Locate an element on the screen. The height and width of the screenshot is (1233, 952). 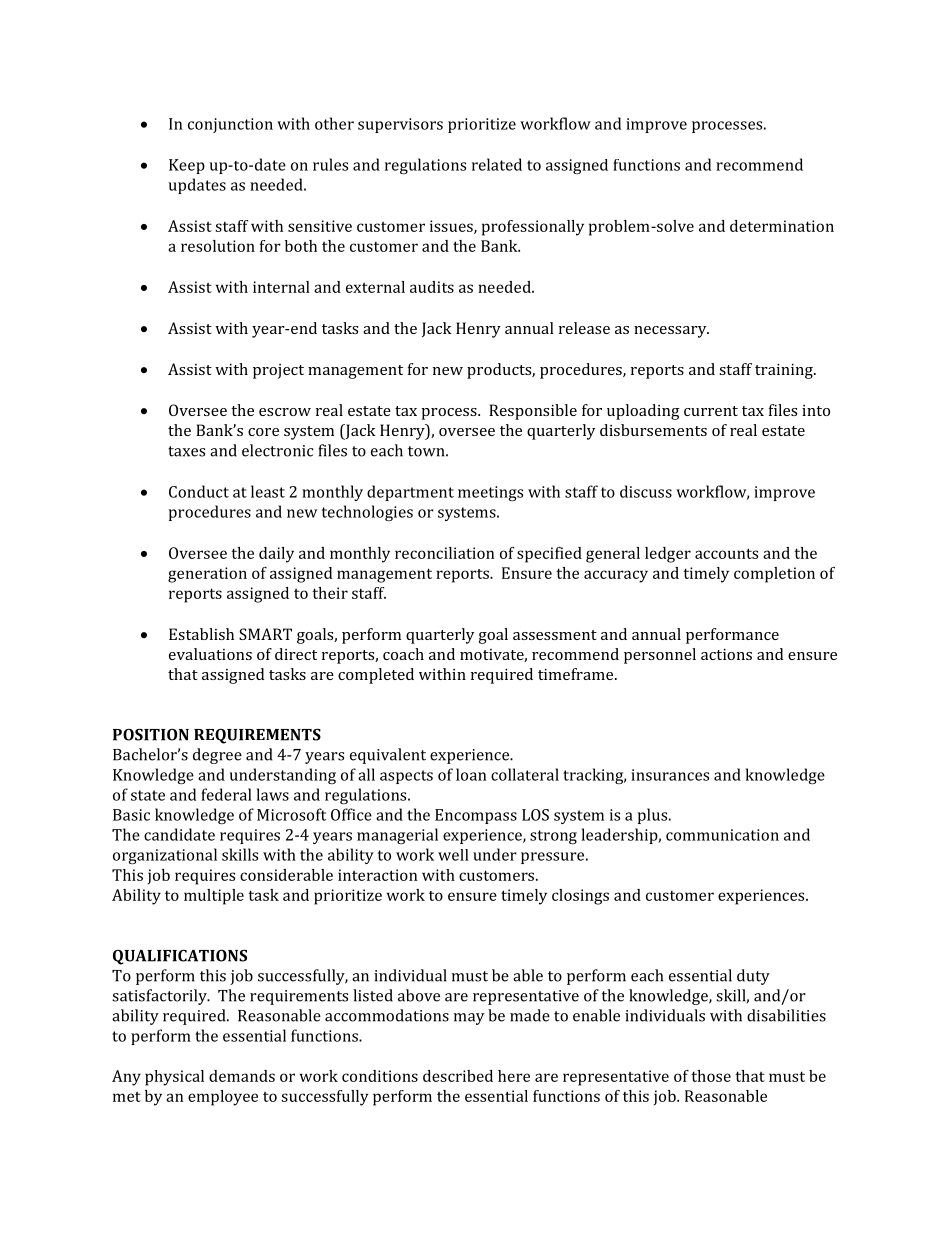
Keep is located at coordinates (187, 166).
